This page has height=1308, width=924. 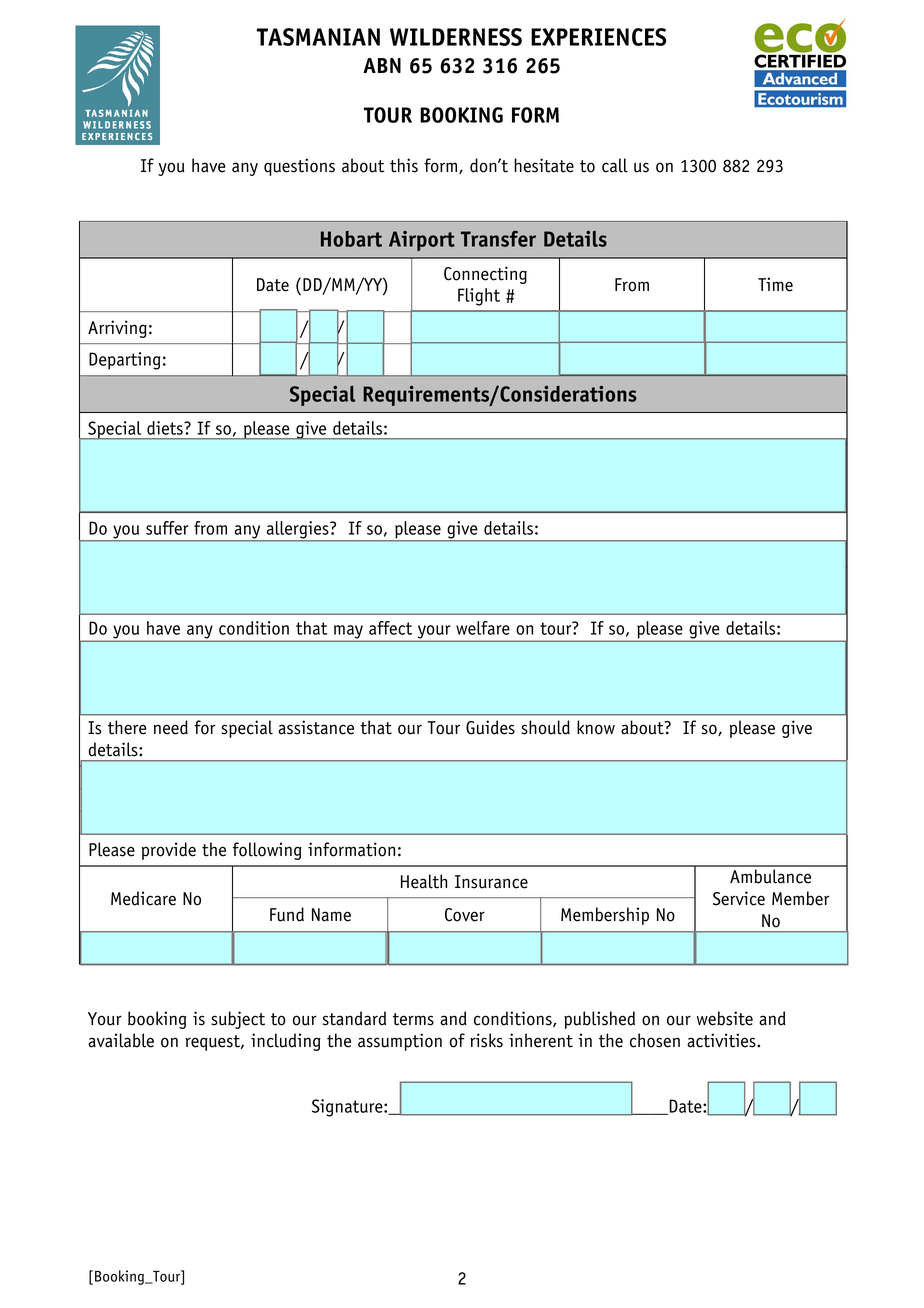 I want to click on suffer, so click(x=167, y=528).
